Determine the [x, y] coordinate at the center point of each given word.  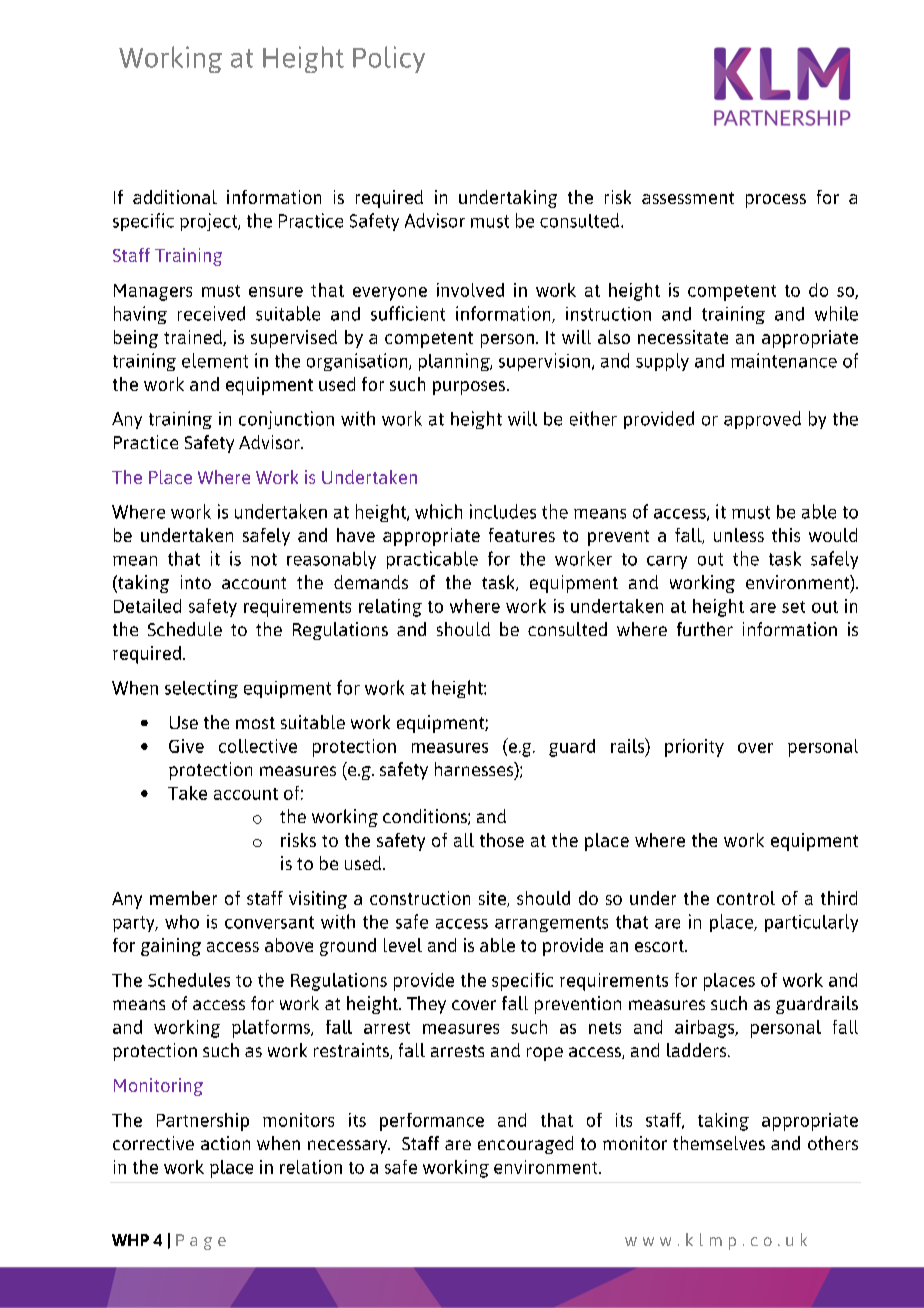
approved [762, 420]
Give [186, 746]
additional [175, 197]
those [502, 840]
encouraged [525, 1145]
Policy [389, 59]
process [776, 201]
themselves [719, 1143]
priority [694, 748]
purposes [469, 388]
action [225, 1143]
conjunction [286, 420]
